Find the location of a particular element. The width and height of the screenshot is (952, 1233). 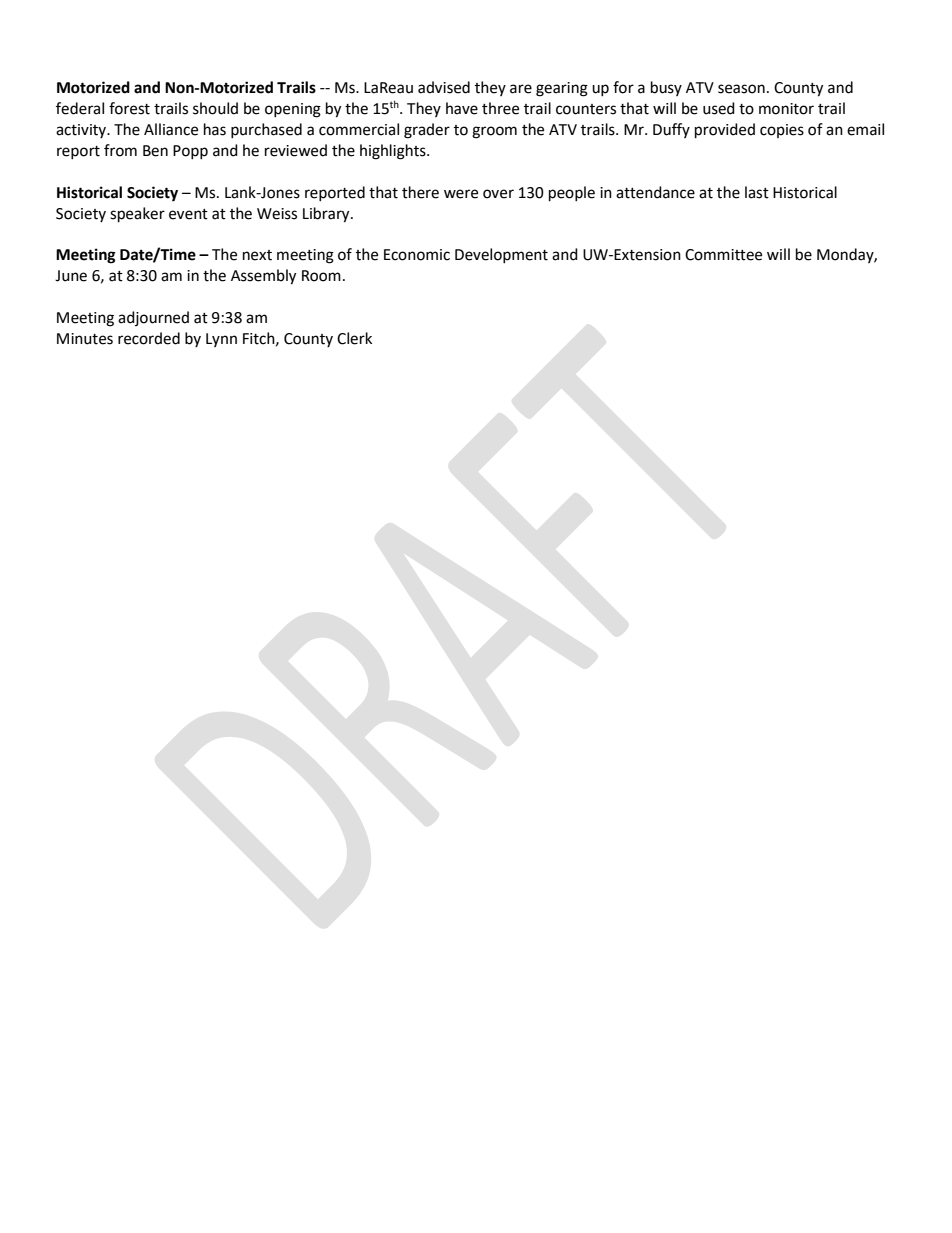

Committee is located at coordinates (723, 255).
